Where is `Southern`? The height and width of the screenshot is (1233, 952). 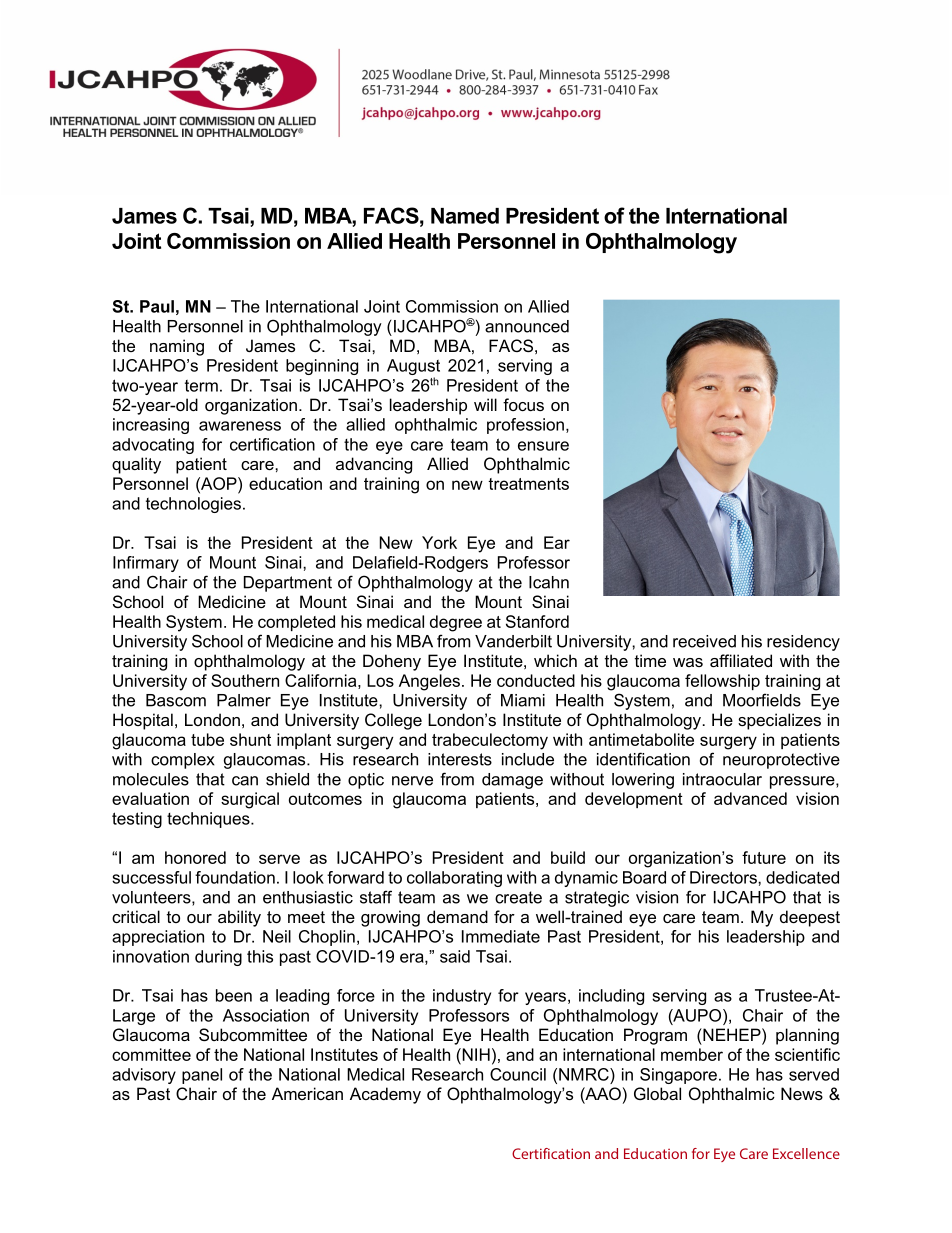
Southern is located at coordinates (245, 680).
